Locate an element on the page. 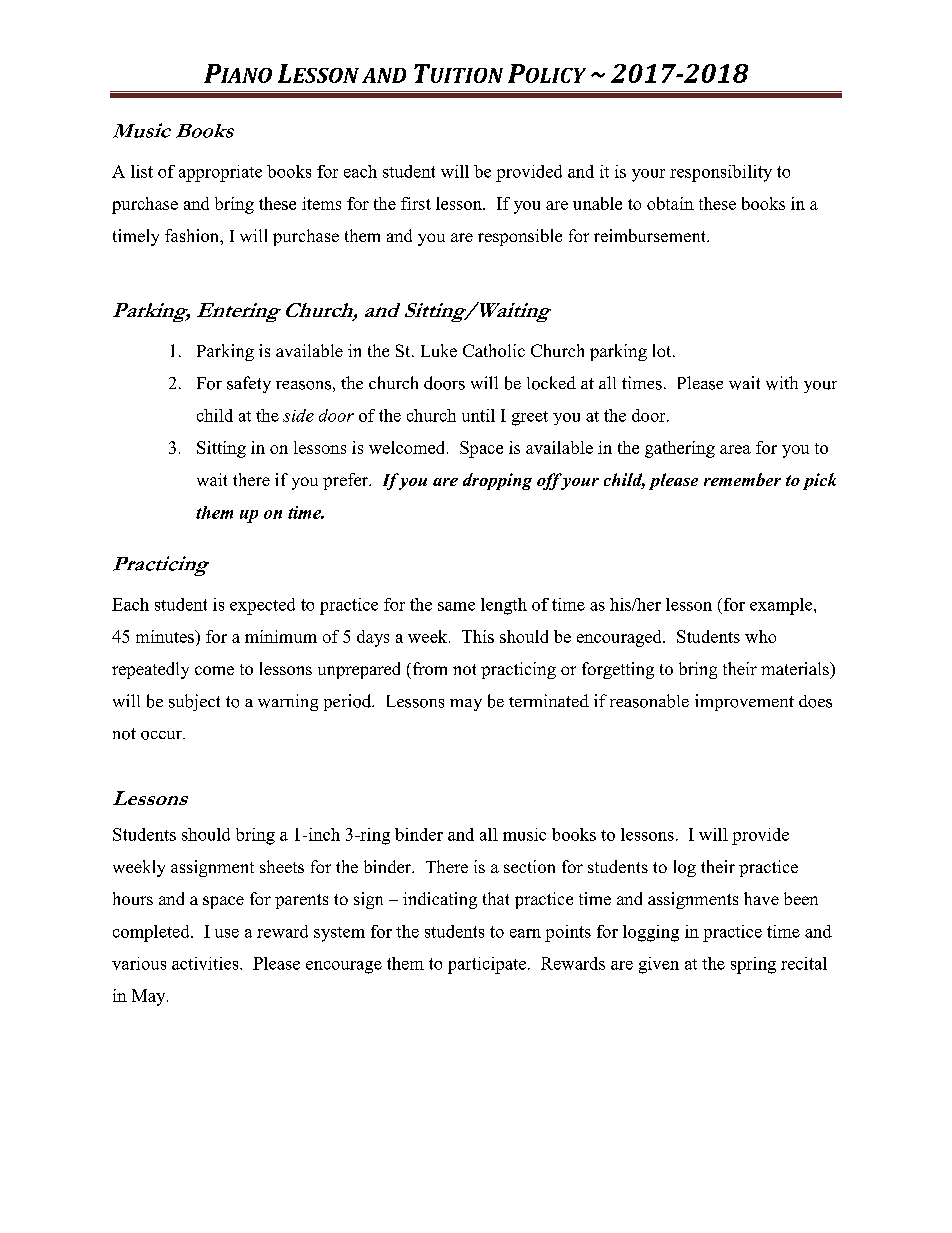  first is located at coordinates (416, 203).
